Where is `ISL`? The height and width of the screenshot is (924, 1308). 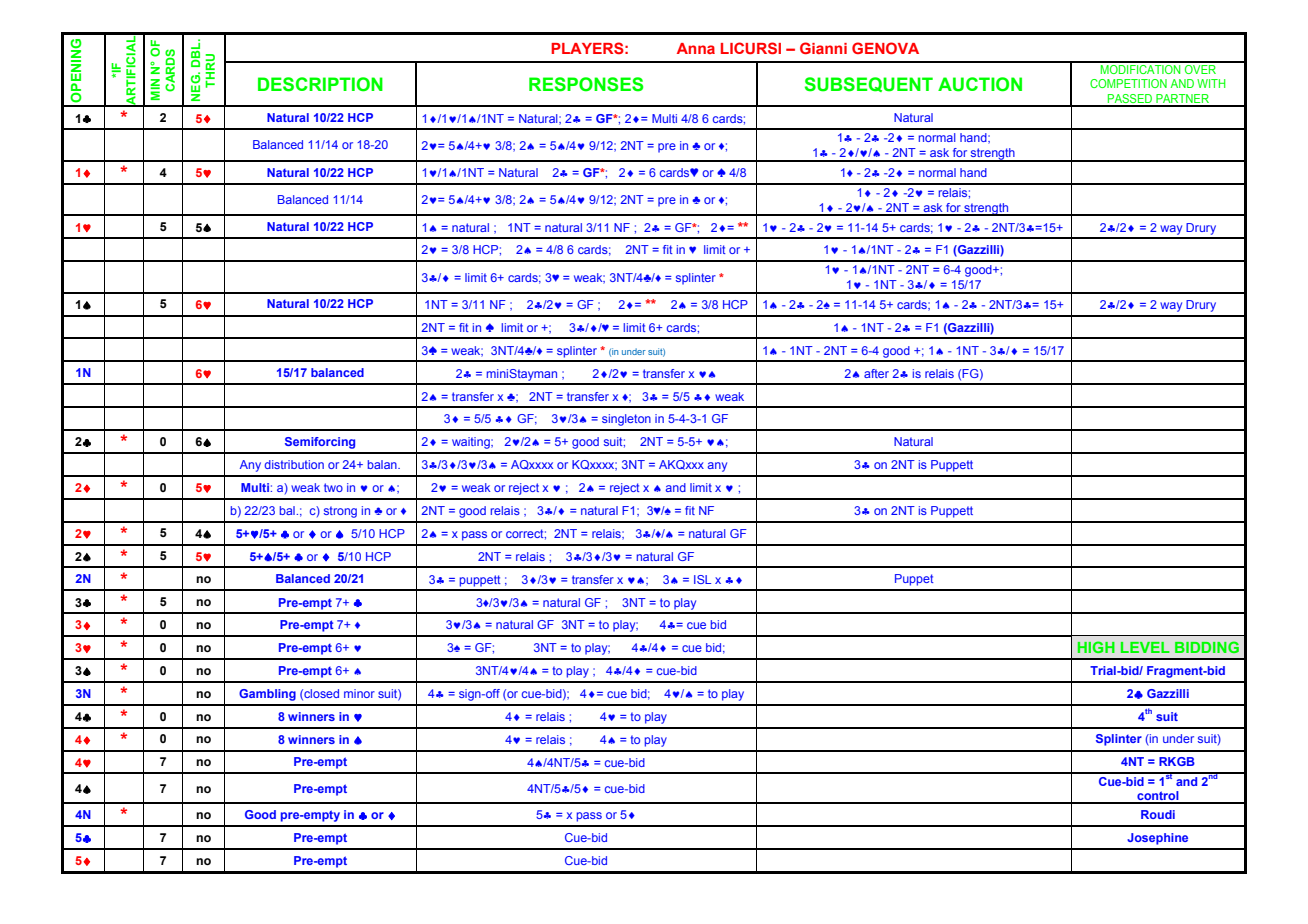 ISL is located at coordinates (702, 579).
